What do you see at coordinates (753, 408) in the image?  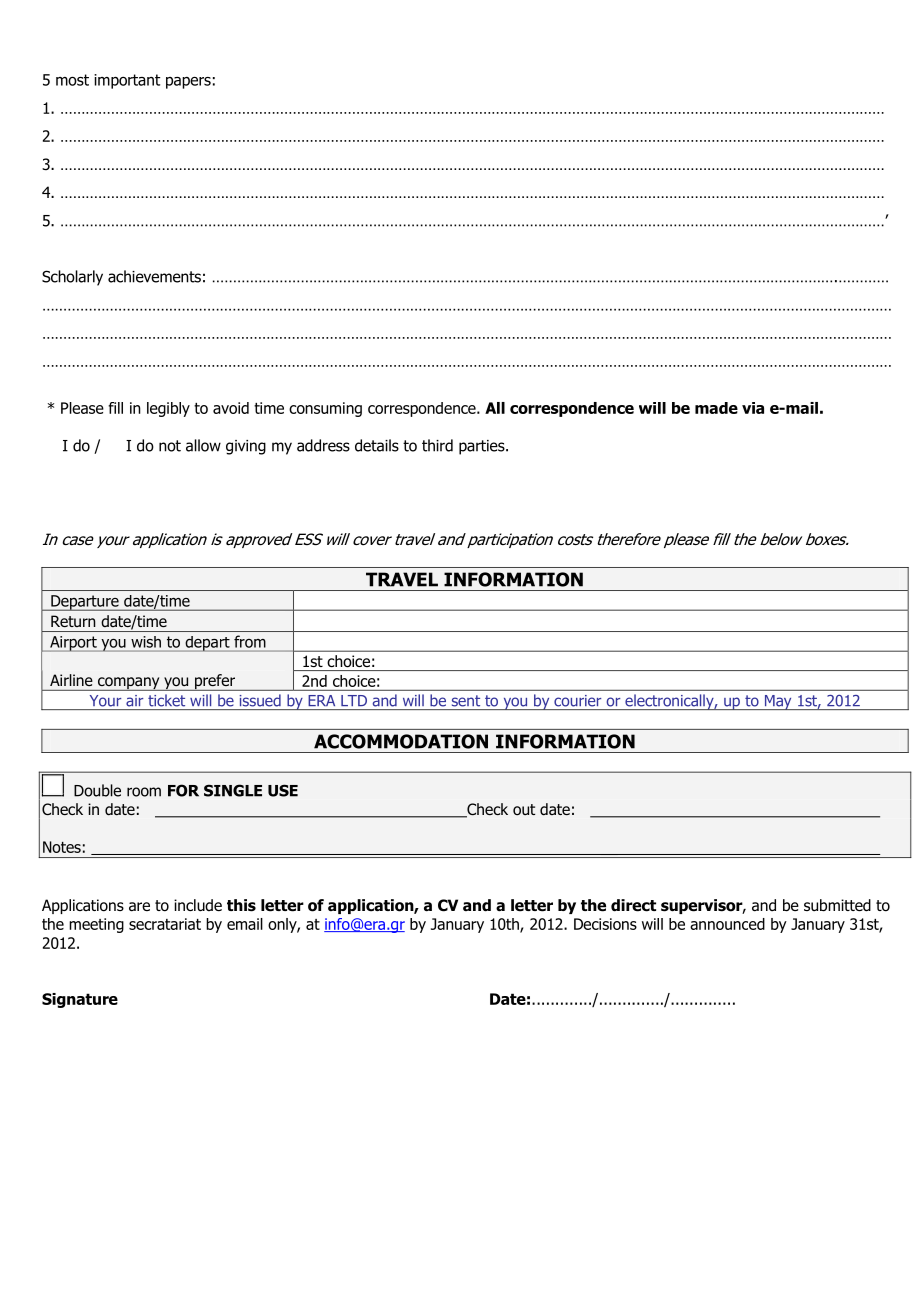 I see `via` at bounding box center [753, 408].
